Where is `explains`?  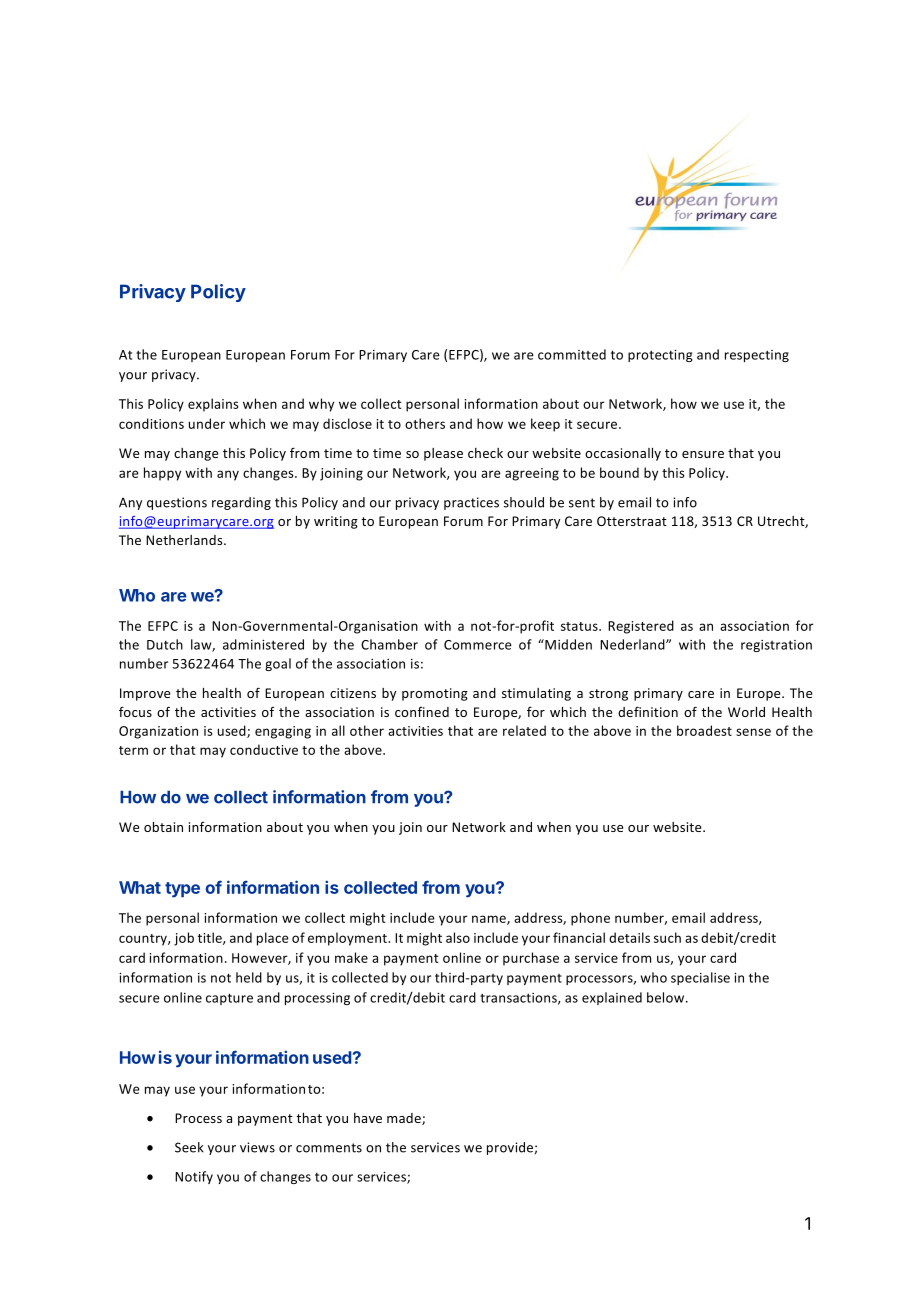 explains is located at coordinates (213, 405).
